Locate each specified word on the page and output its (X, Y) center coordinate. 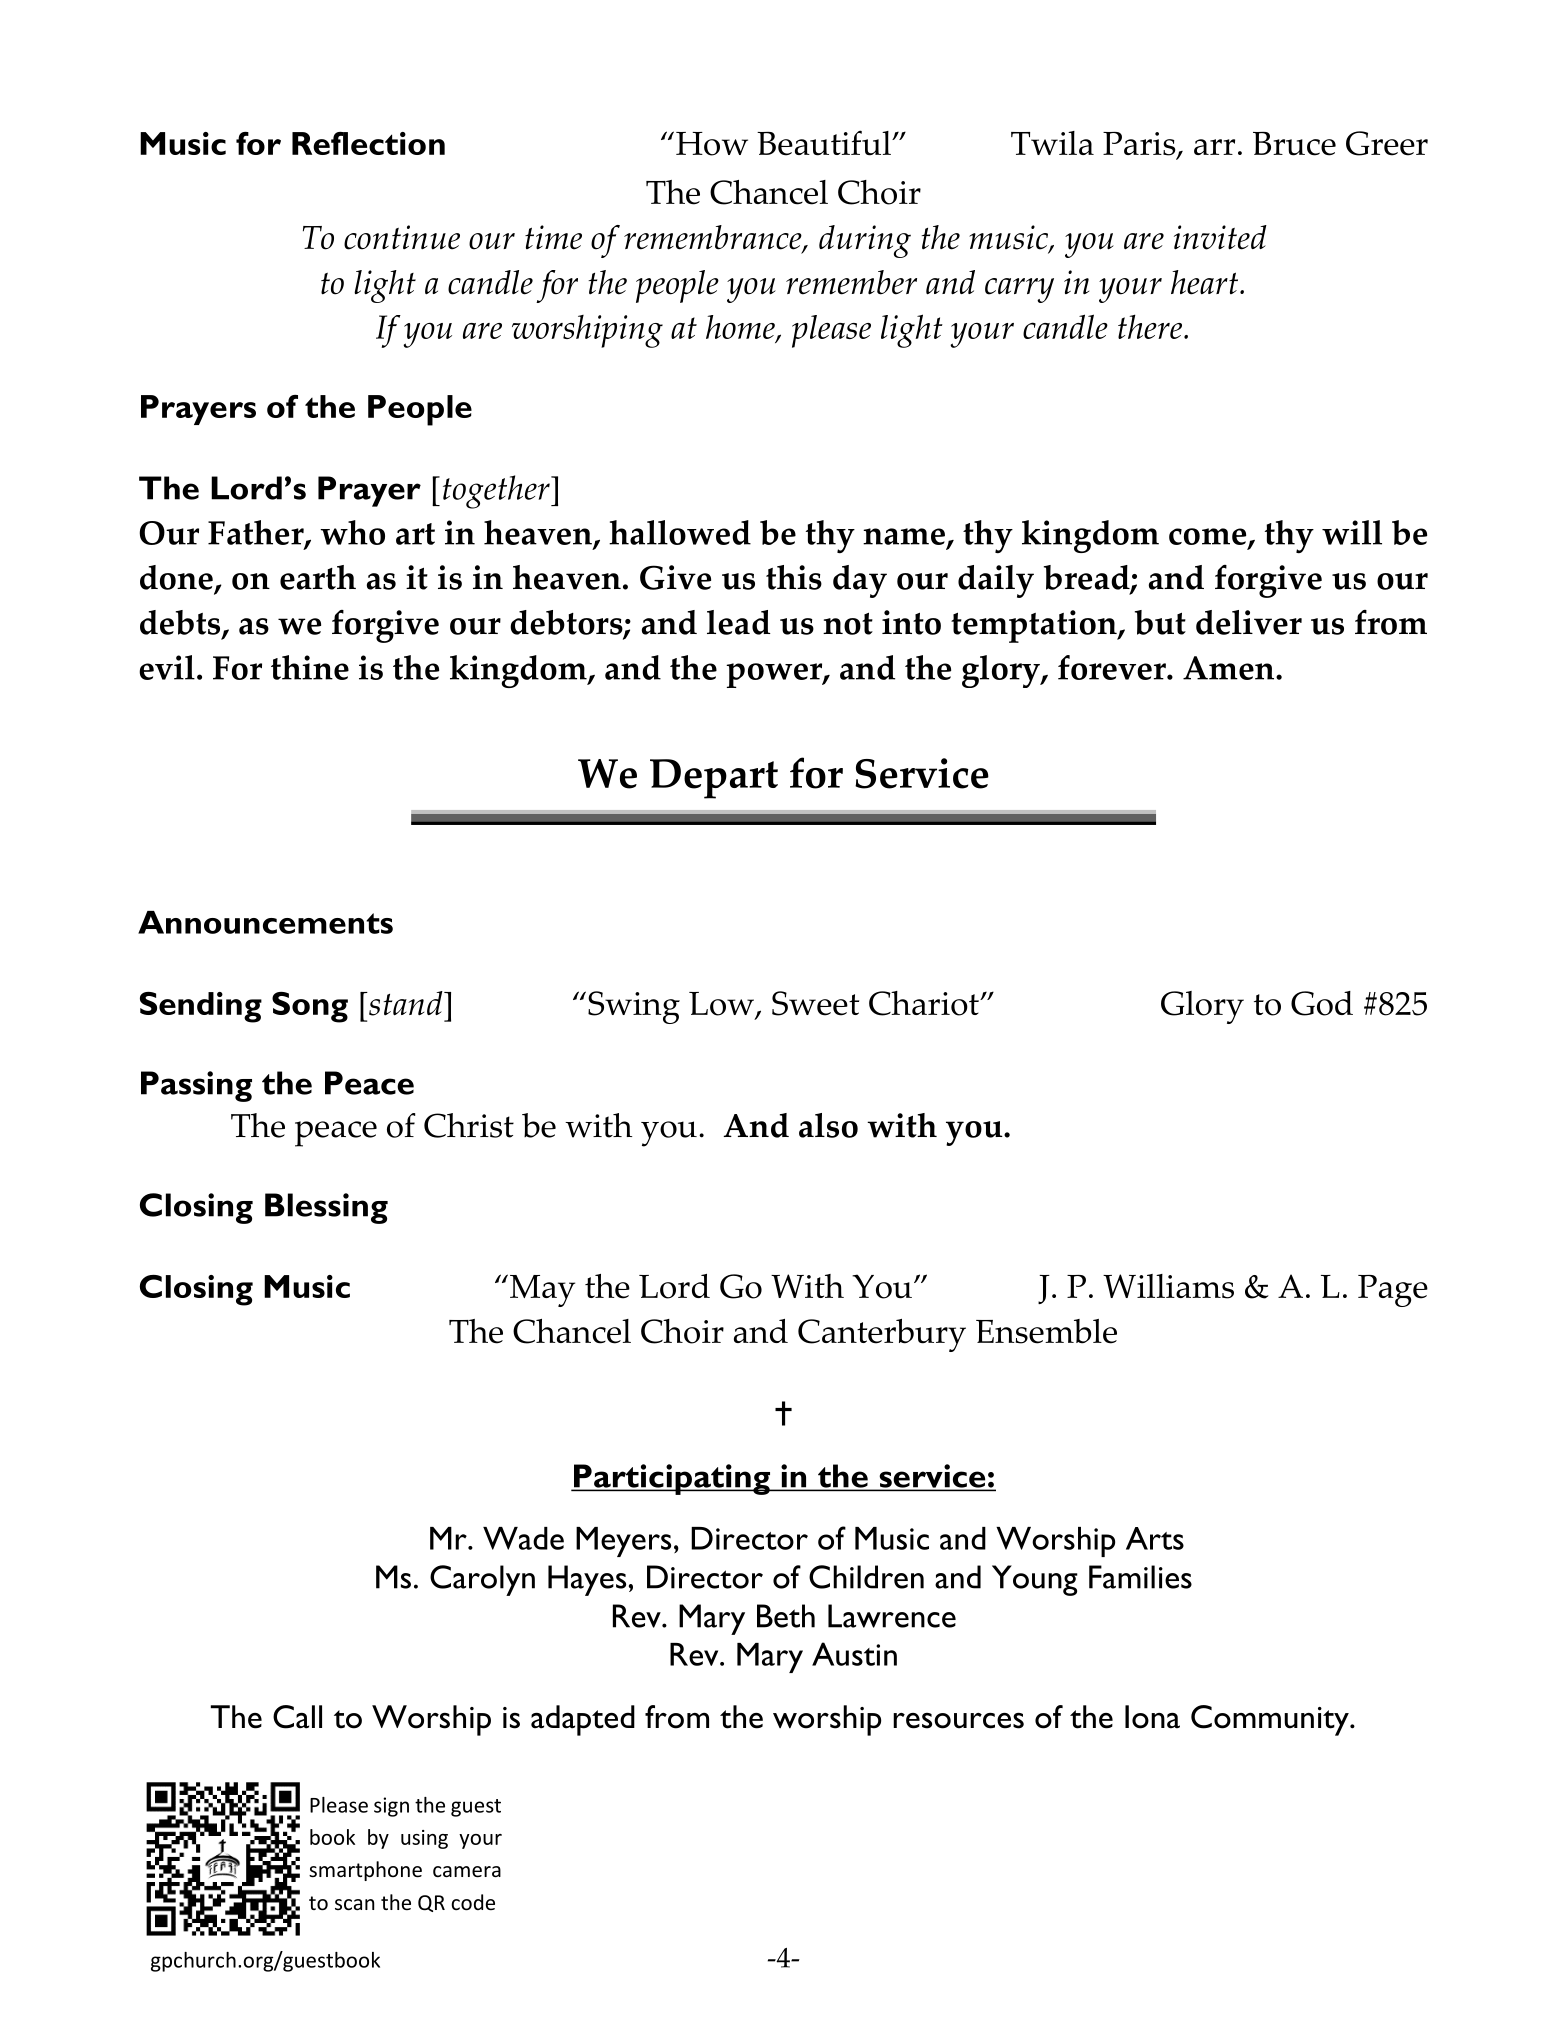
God (1322, 1003)
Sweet (815, 1003)
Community (1271, 1720)
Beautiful (825, 143)
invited (1220, 237)
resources (958, 1721)
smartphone (365, 1871)
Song (310, 1007)
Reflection (368, 143)
